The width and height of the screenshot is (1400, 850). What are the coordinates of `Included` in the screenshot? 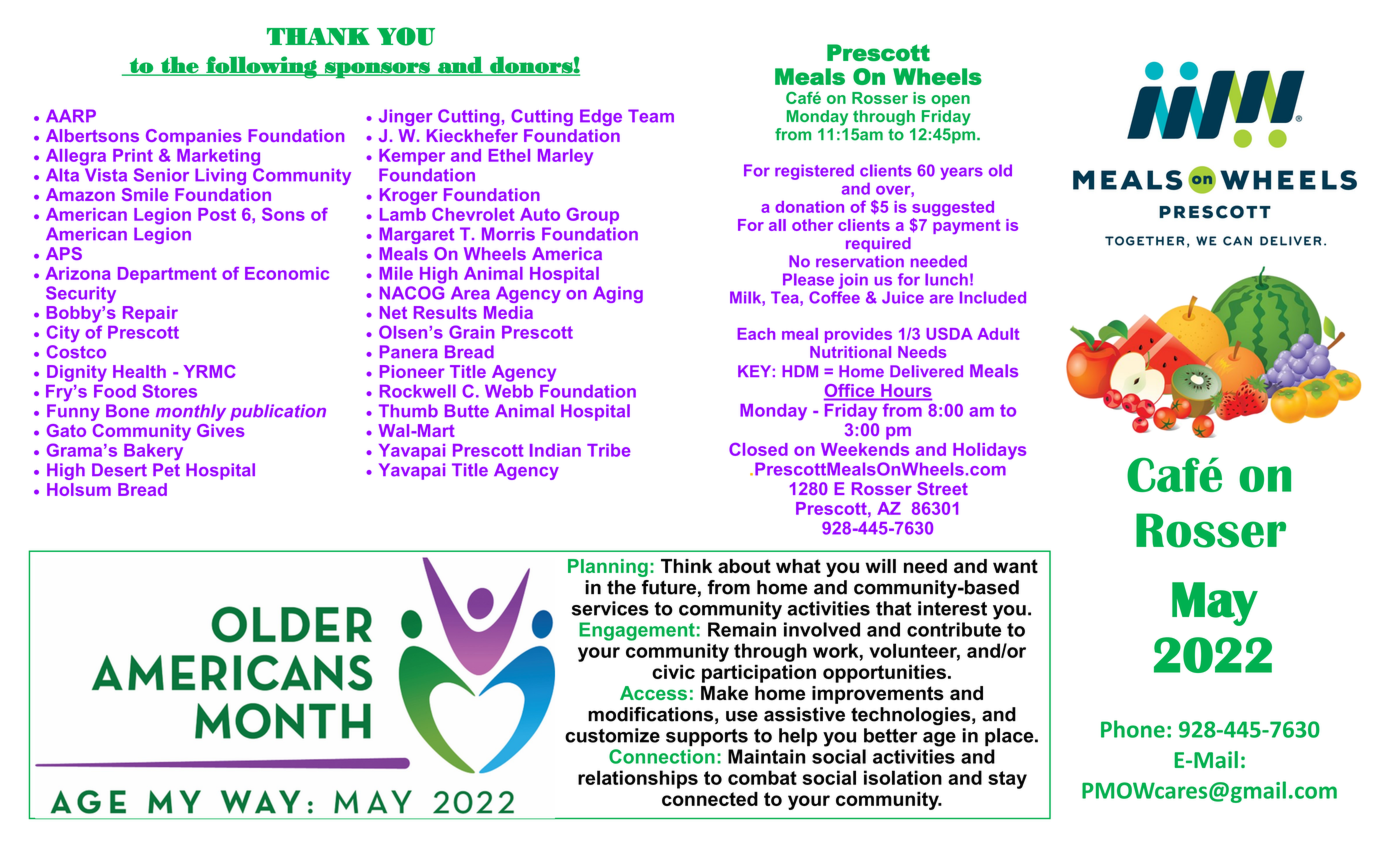 It's located at (993, 297).
